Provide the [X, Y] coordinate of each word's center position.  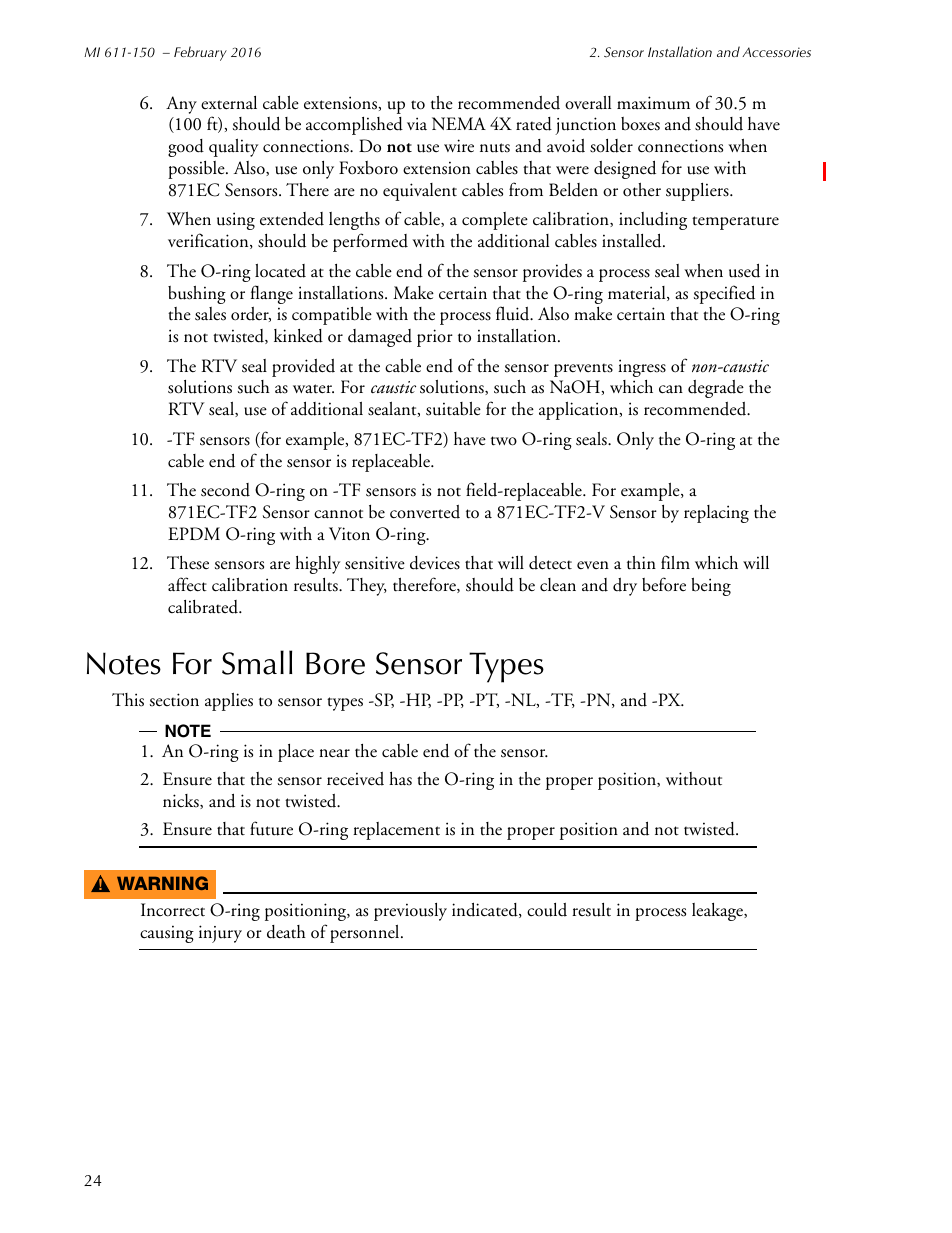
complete [495, 221]
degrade [716, 389]
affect [187, 584]
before [664, 584]
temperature [735, 223]
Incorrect [173, 910]
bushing [197, 295]
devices [435, 563]
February [200, 53]
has [400, 779]
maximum [653, 103]
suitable [453, 409]
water [313, 389]
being [711, 586]
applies [229, 702]
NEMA [459, 123]
